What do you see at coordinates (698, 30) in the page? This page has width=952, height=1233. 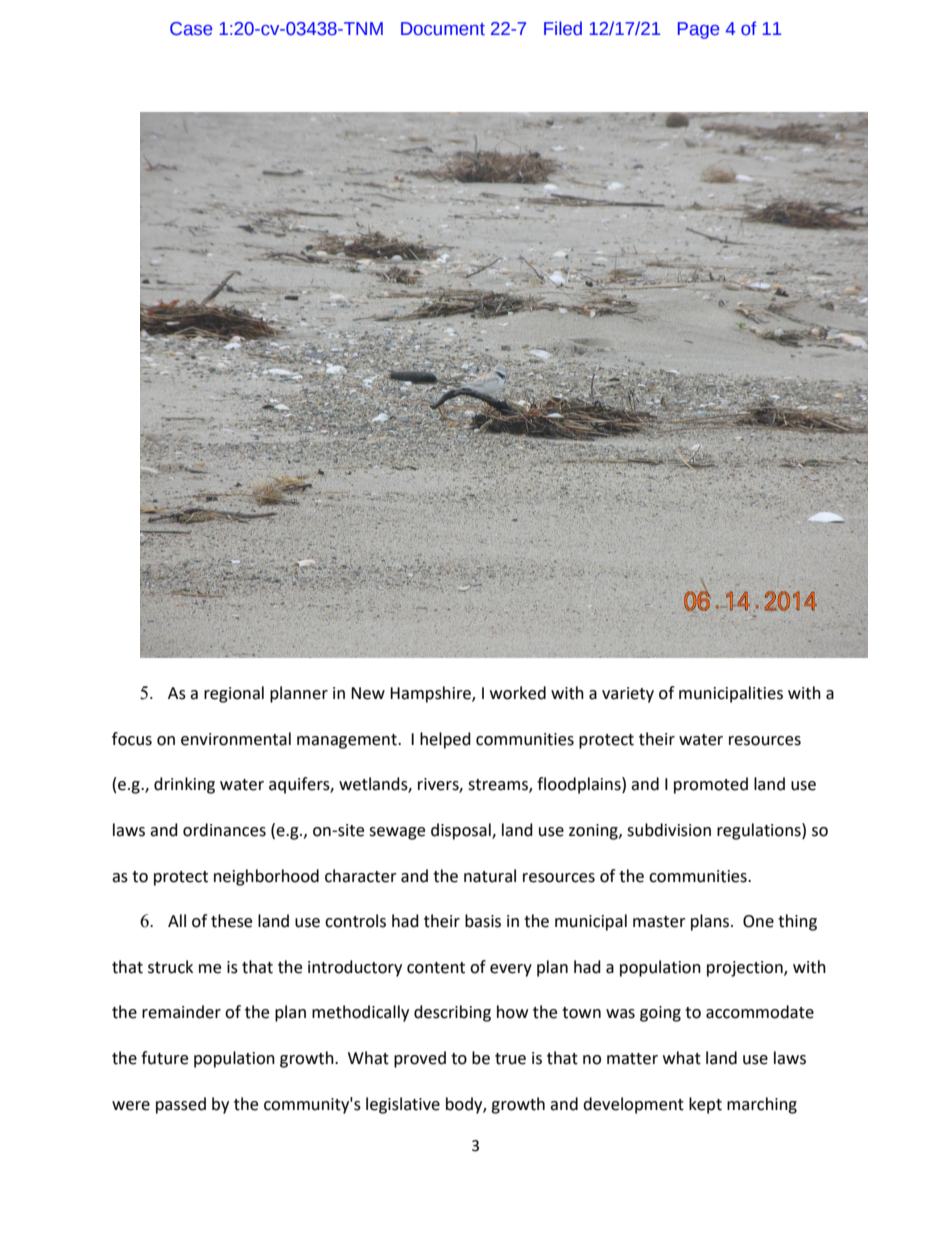 I see `Page` at bounding box center [698, 30].
